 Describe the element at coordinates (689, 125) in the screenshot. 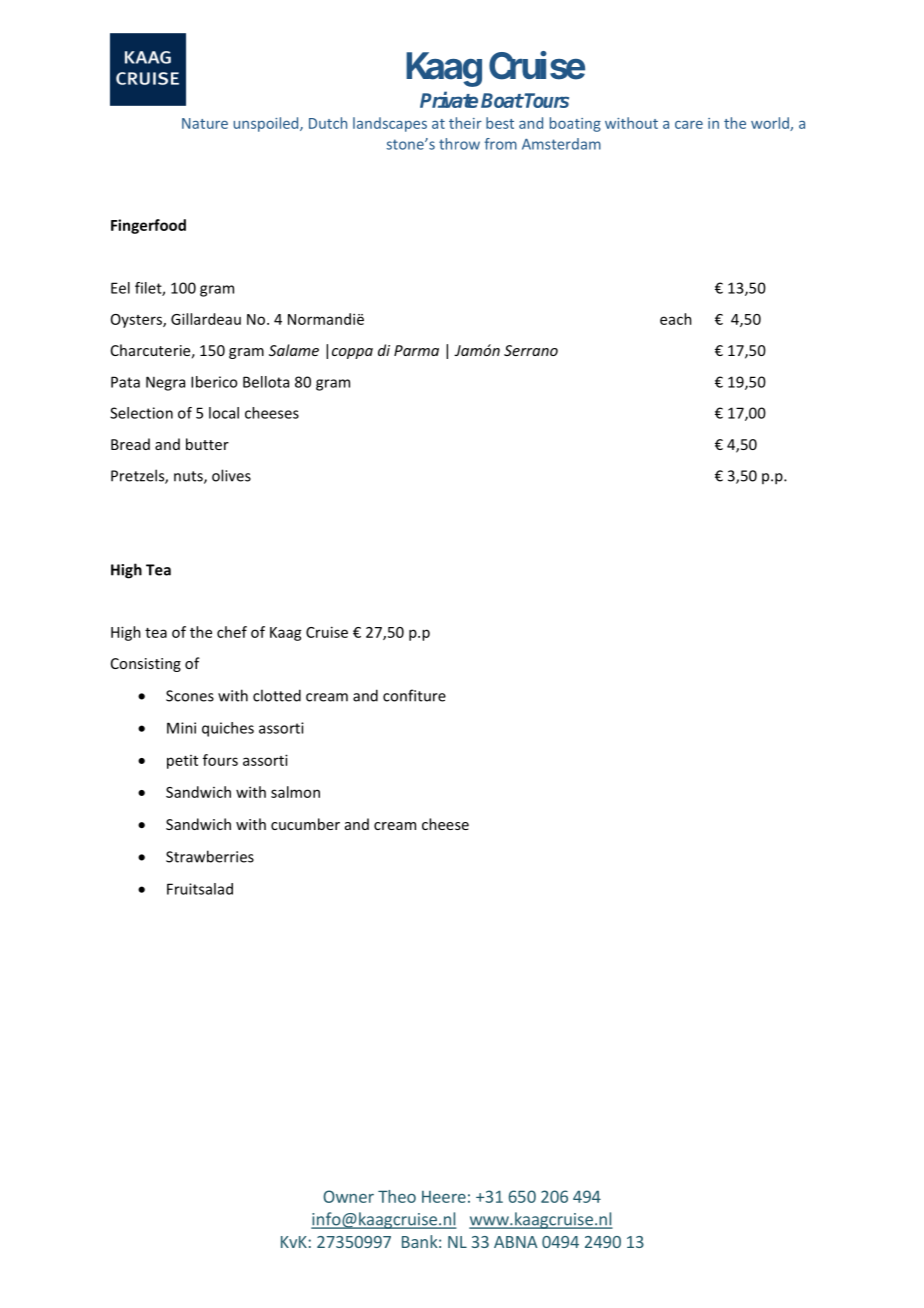

I see `care` at that location.
